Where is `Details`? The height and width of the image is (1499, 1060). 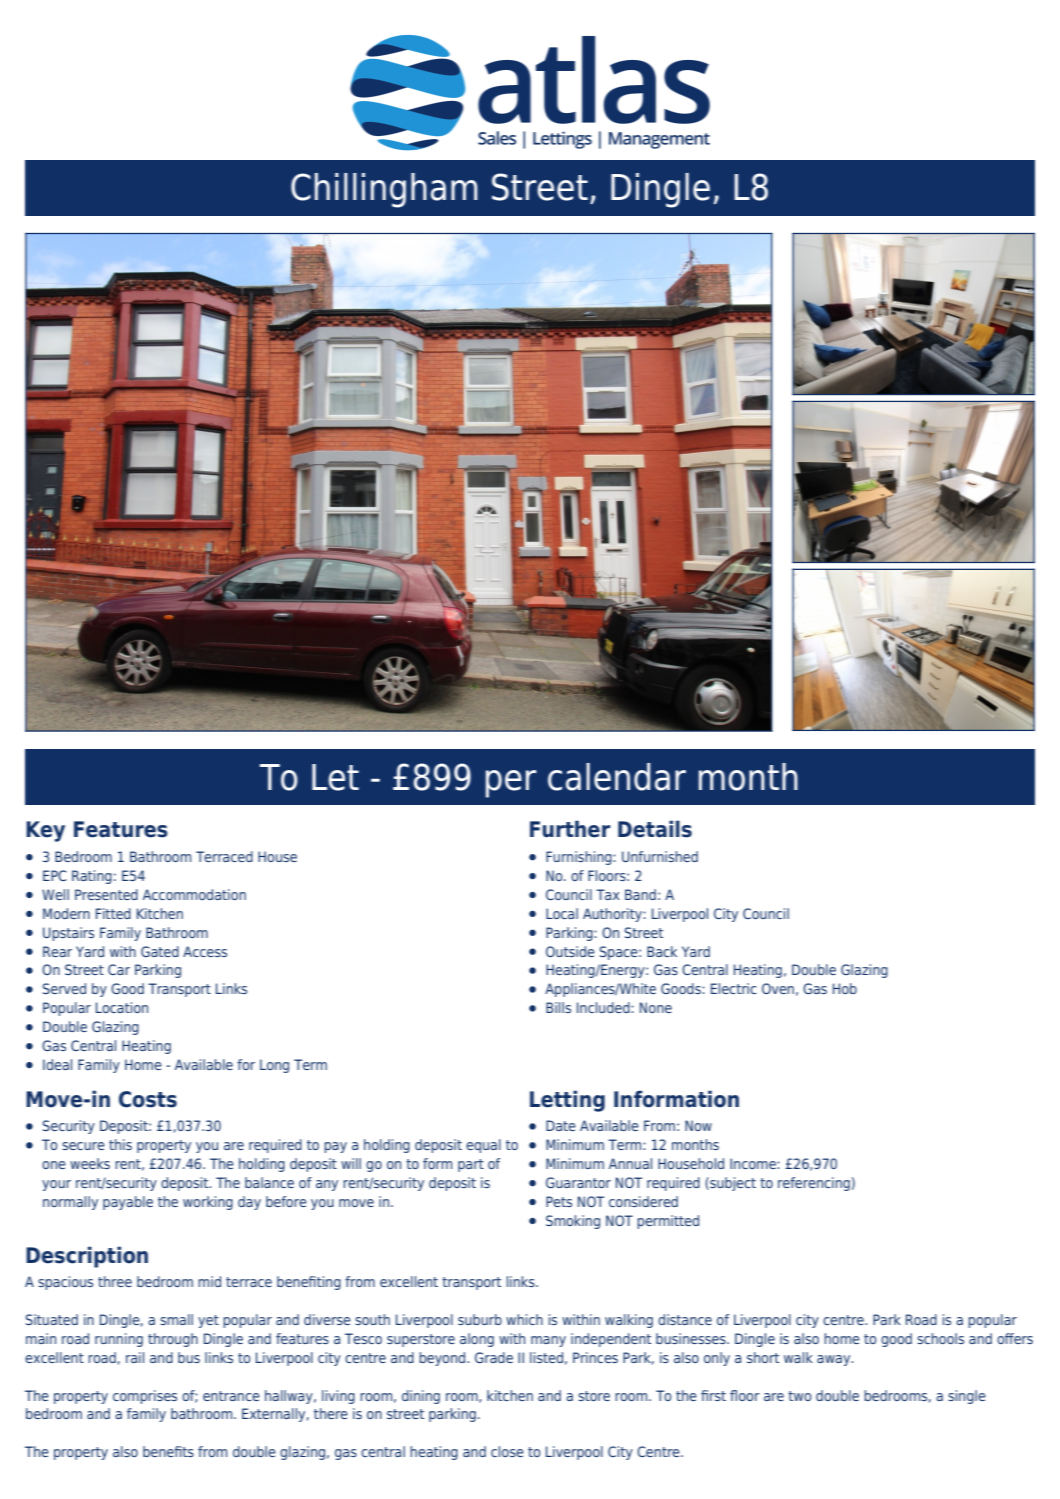 Details is located at coordinates (655, 829).
